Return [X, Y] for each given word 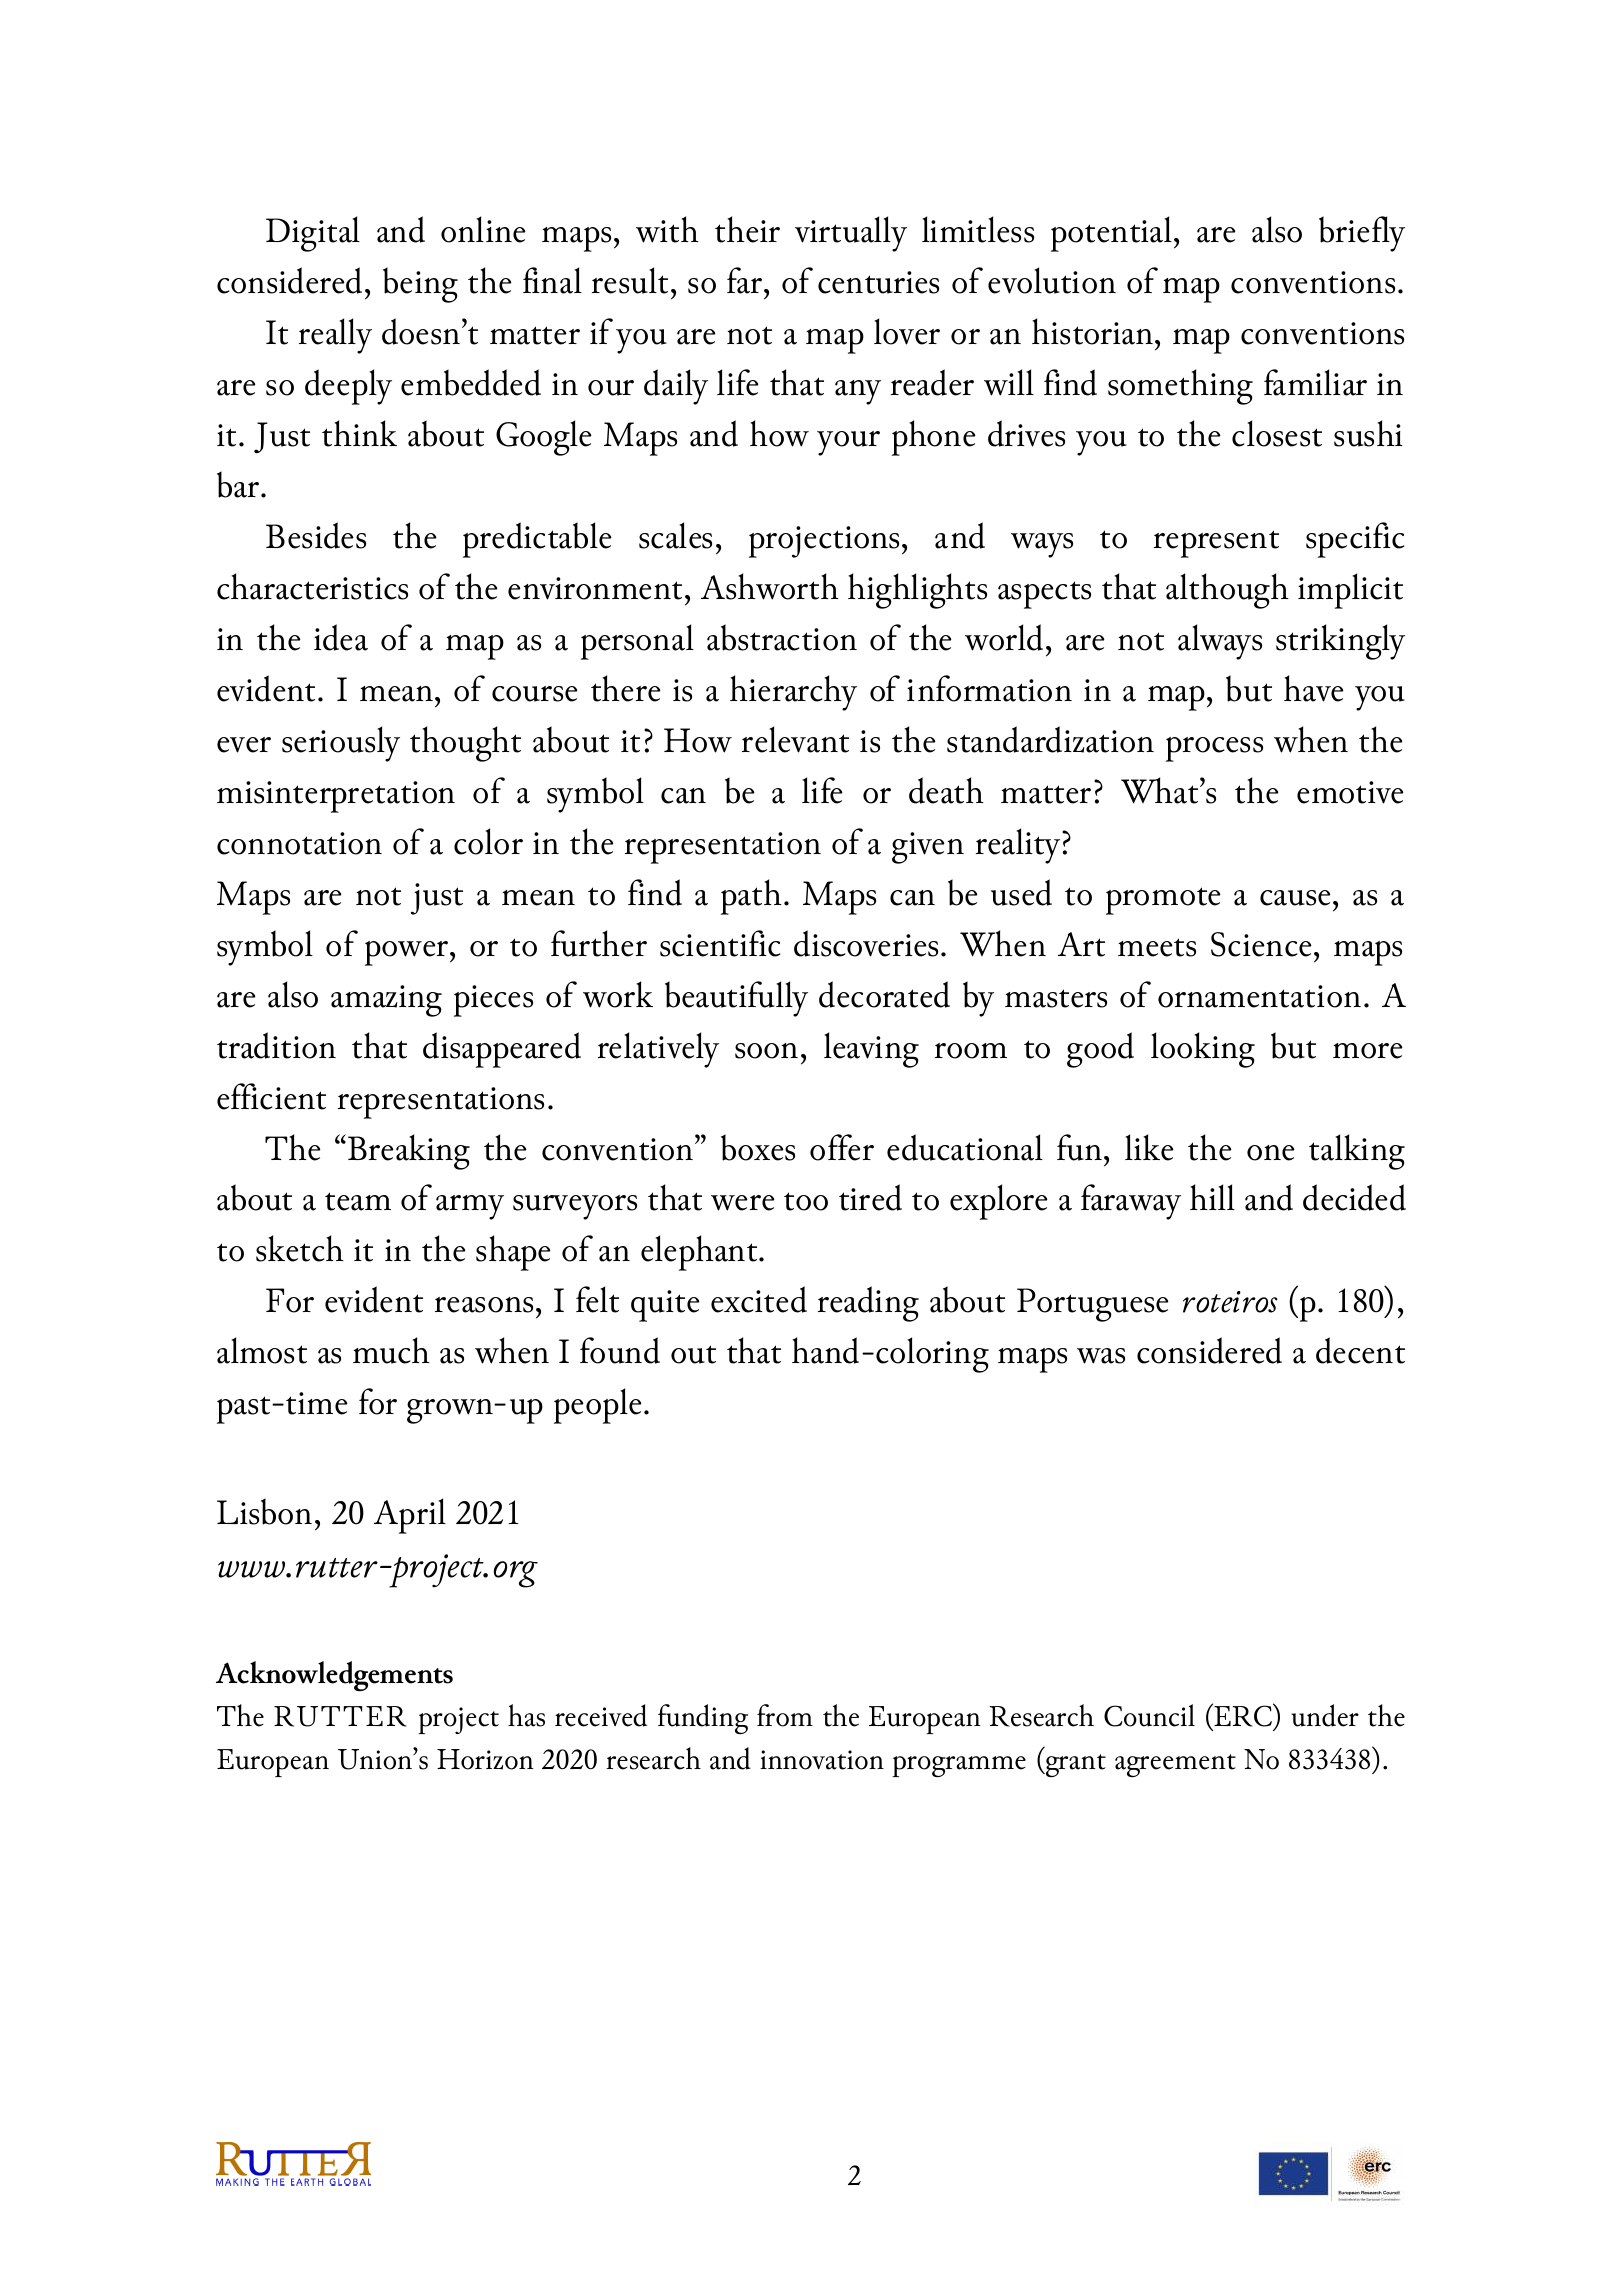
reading [868, 1304]
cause [1295, 898]
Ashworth [770, 586]
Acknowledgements [334, 1676]
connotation [299, 843]
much [391, 1350]
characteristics [312, 586]
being [420, 285]
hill [1212, 1197]
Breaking [409, 1152]
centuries [878, 282]
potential [1111, 234]
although [1227, 591]
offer [842, 1147]
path [751, 897]
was [1101, 1356]
